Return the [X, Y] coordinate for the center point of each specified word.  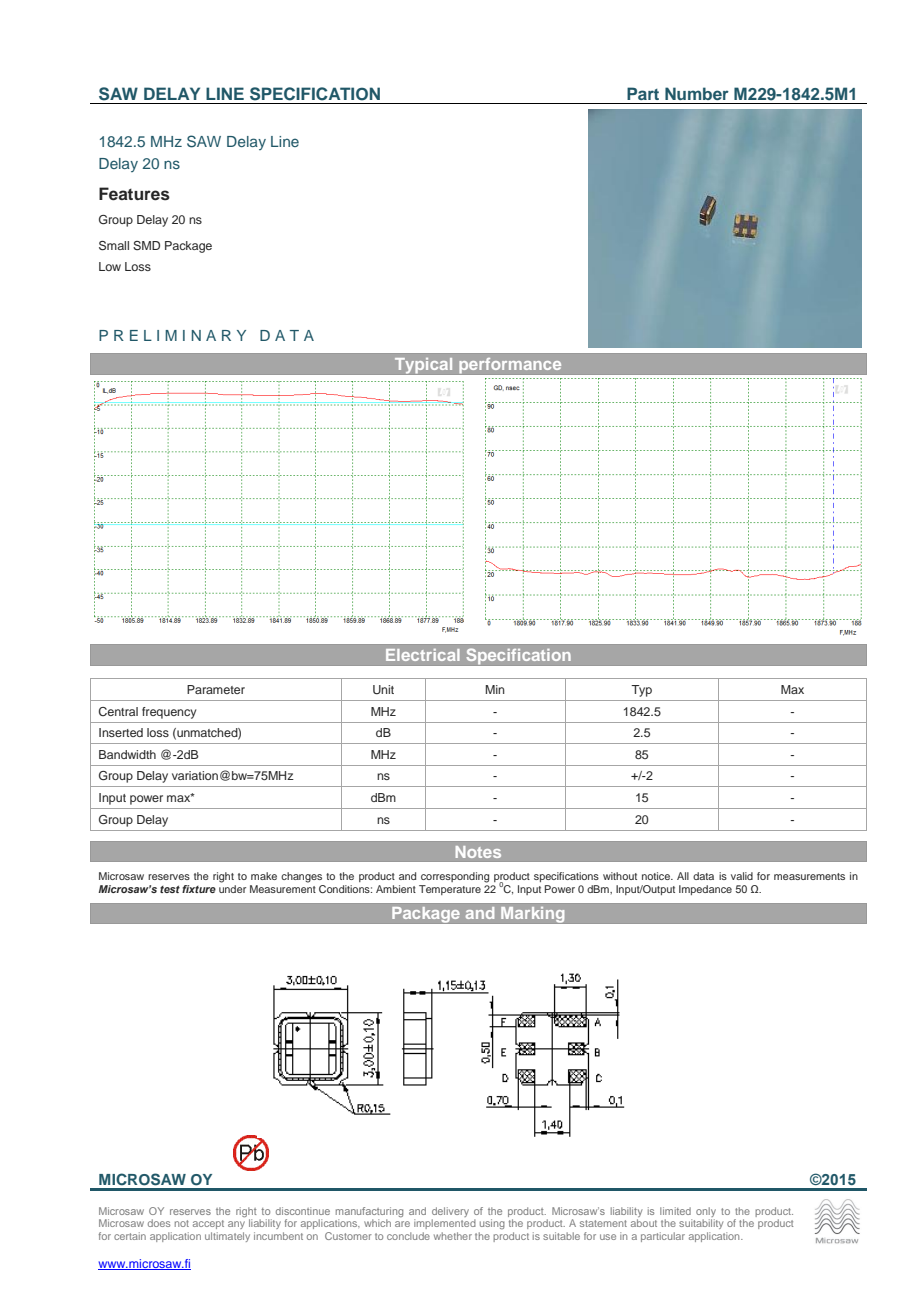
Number [697, 93]
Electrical [423, 655]
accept [208, 1224]
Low [110, 266]
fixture [199, 889]
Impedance [705, 890]
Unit [383, 690]
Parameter [216, 689]
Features [134, 194]
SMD [146, 246]
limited [675, 1211]
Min [495, 689]
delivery [450, 1213]
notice [657, 876]
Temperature [450, 890]
